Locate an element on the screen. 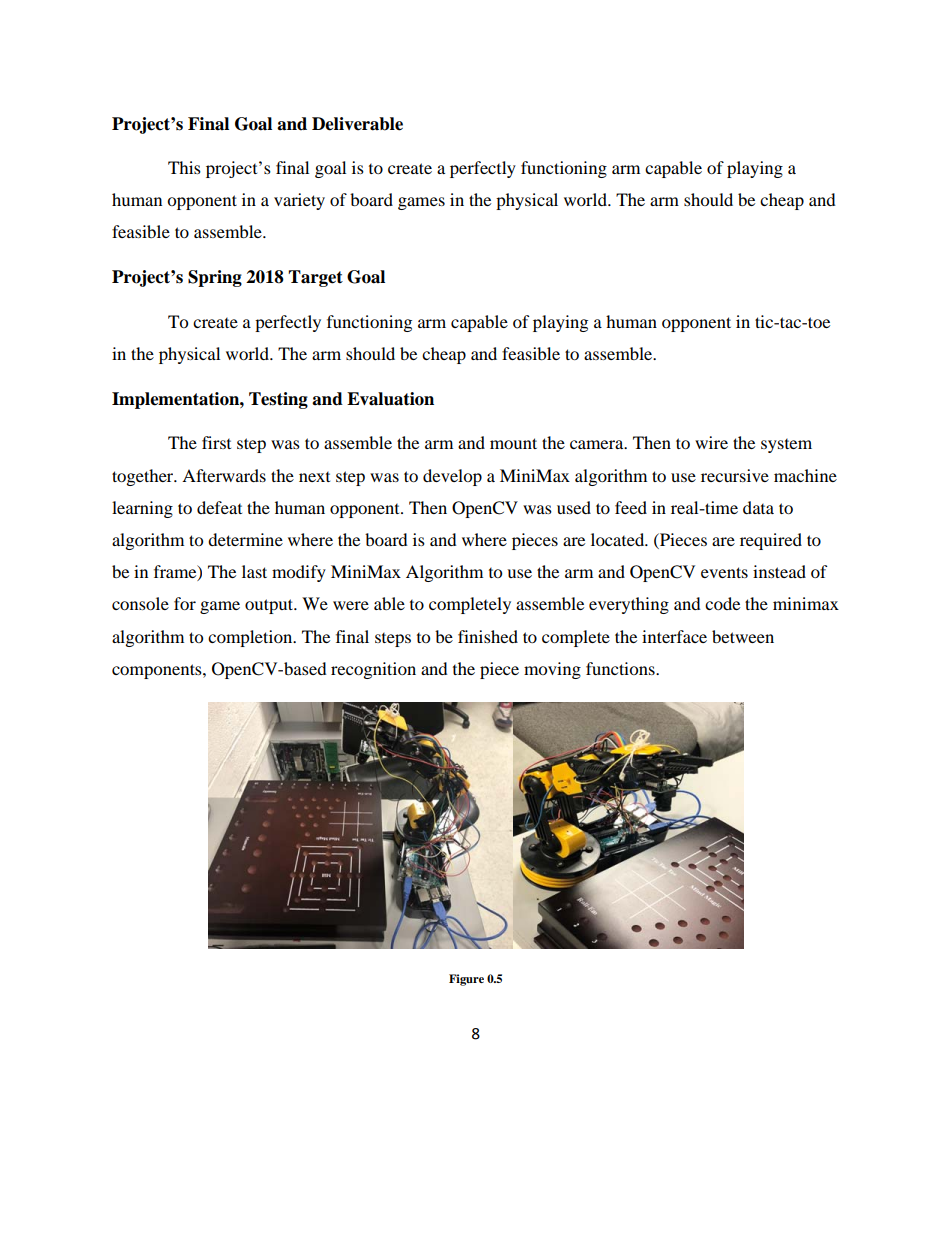  Figure is located at coordinates (466, 980).
